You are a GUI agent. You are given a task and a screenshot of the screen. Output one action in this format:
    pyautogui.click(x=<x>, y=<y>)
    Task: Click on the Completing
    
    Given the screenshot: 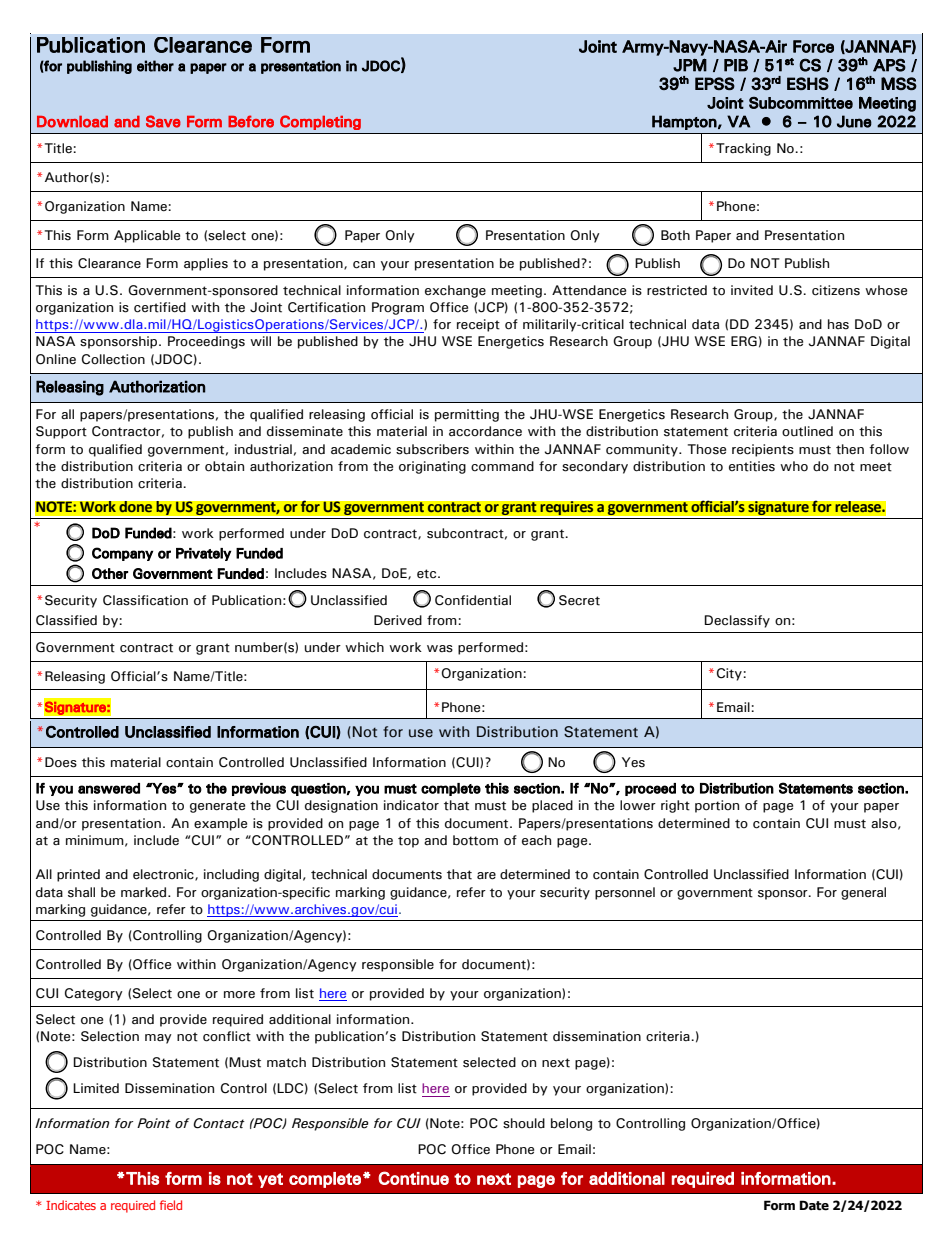 What is the action you would take?
    pyautogui.click(x=320, y=122)
